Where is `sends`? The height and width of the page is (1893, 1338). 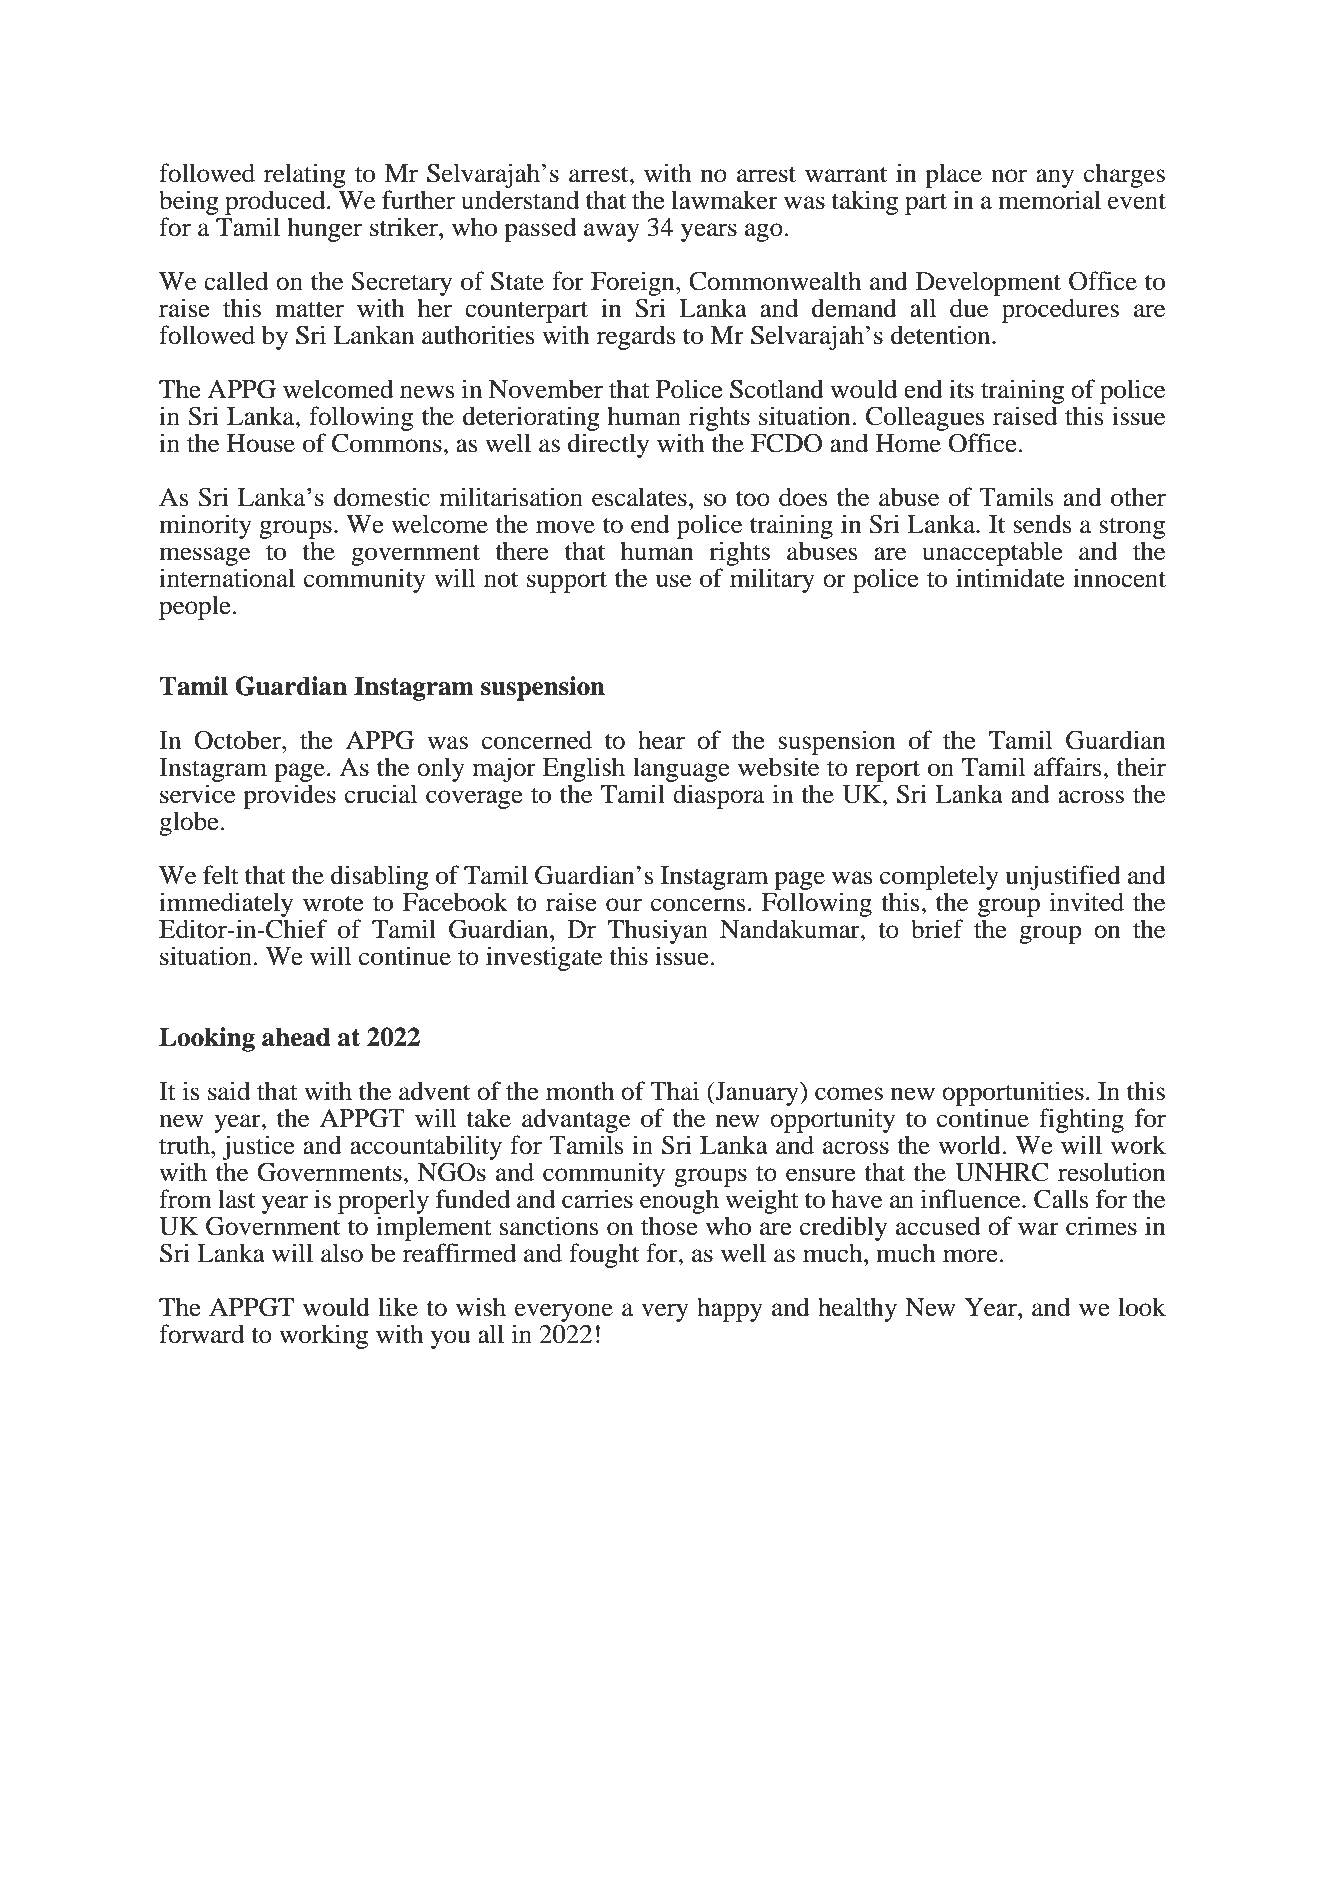 sends is located at coordinates (1042, 524).
